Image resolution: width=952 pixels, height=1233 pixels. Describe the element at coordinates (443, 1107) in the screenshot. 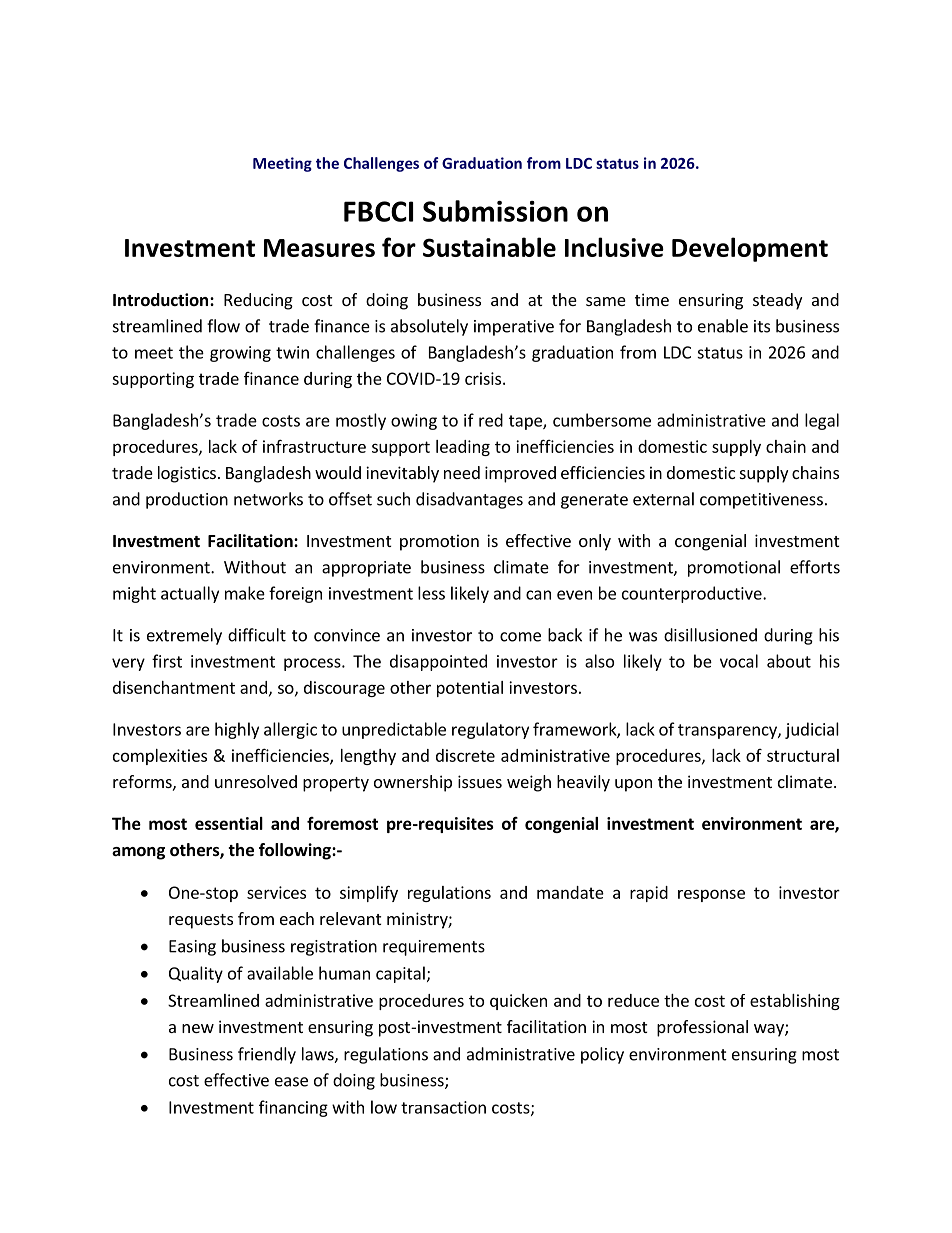

I see `transaction` at that location.
